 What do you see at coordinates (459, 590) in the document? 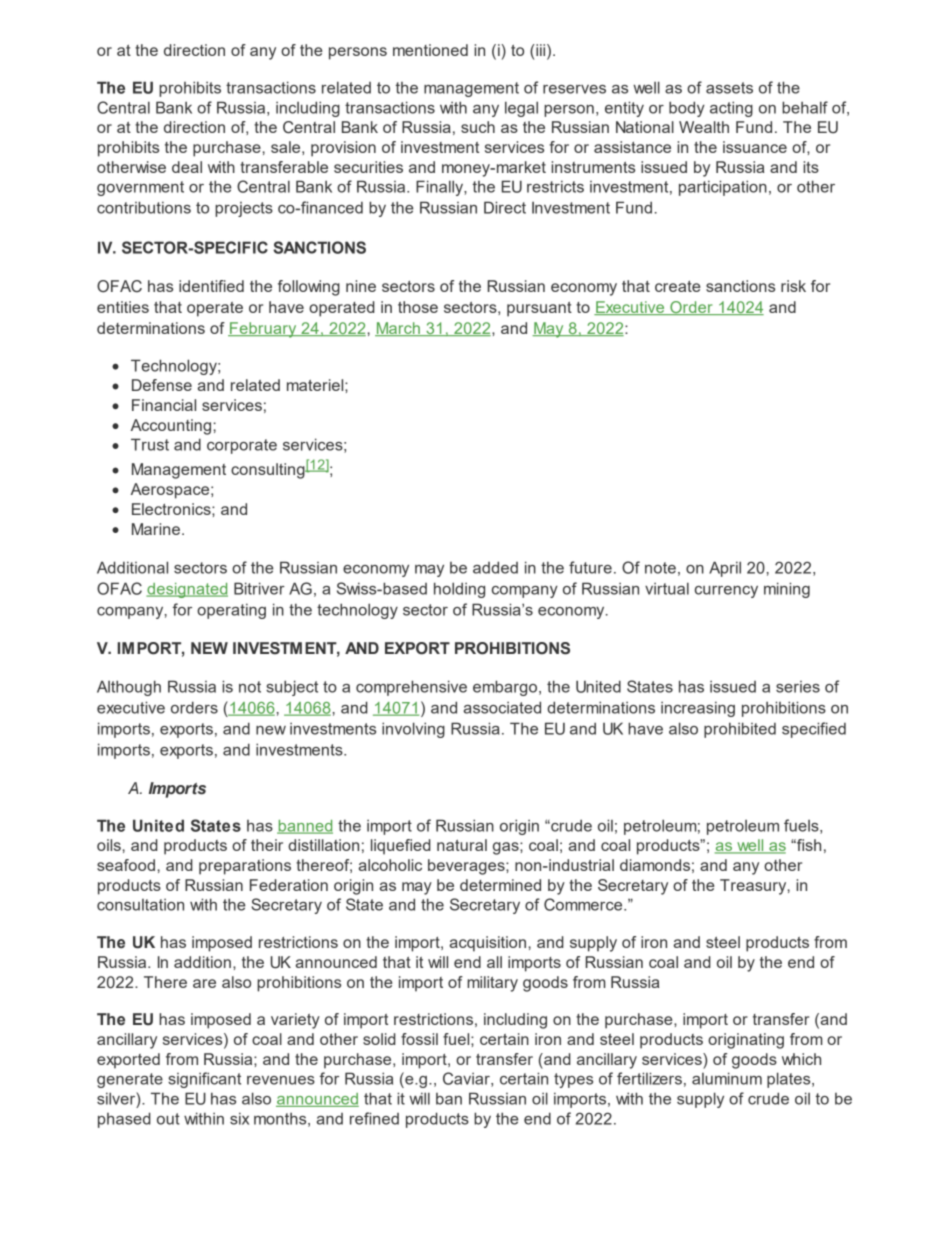
I see `holding` at bounding box center [459, 590].
